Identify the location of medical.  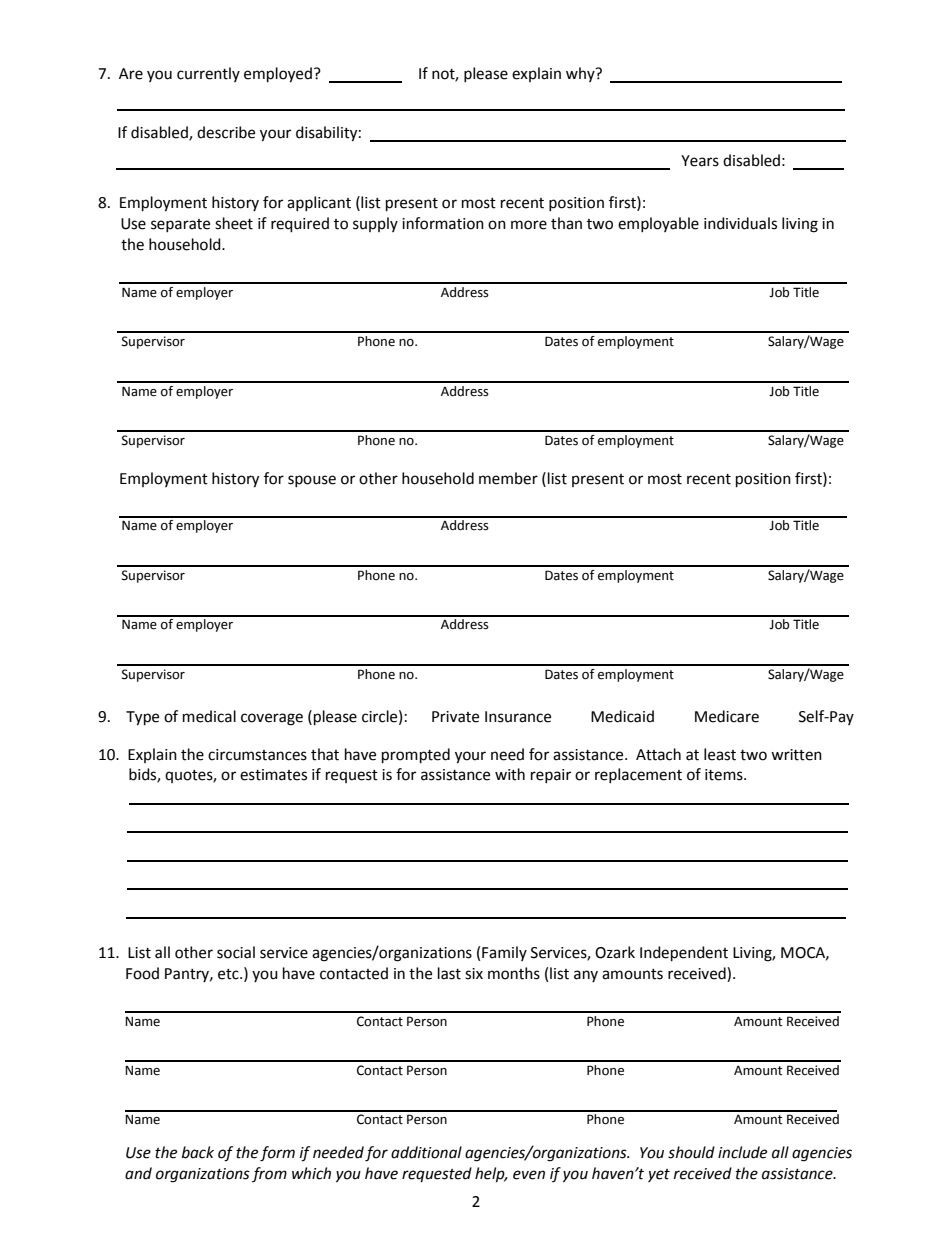
(209, 716).
